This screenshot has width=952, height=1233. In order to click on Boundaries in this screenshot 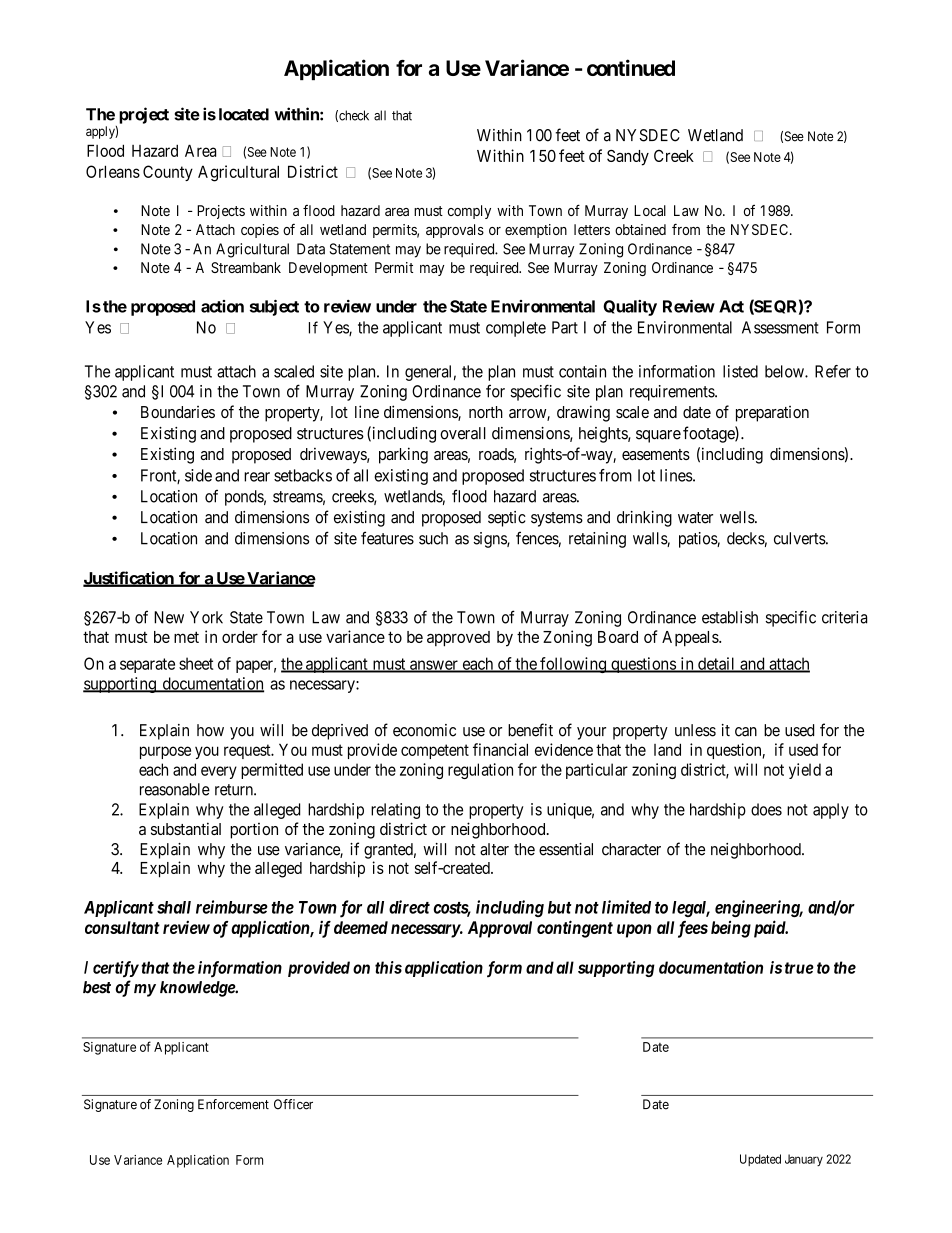, I will do `click(178, 412)`.
